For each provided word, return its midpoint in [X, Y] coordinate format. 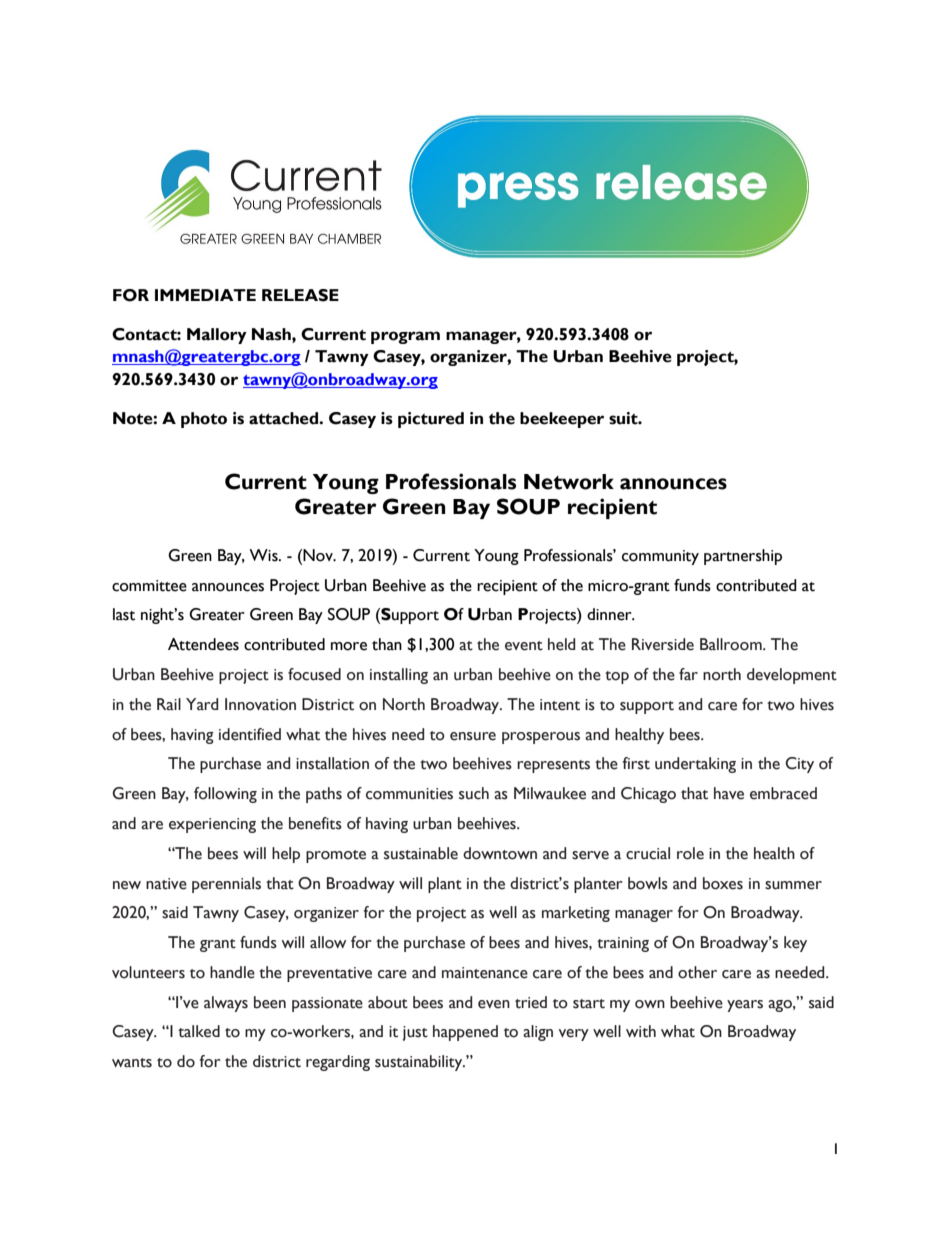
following [225, 795]
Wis [264, 555]
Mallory [217, 336]
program [405, 337]
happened [465, 1033]
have [729, 793]
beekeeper [562, 420]
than [387, 644]
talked [199, 1031]
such [474, 793]
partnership [743, 557]
